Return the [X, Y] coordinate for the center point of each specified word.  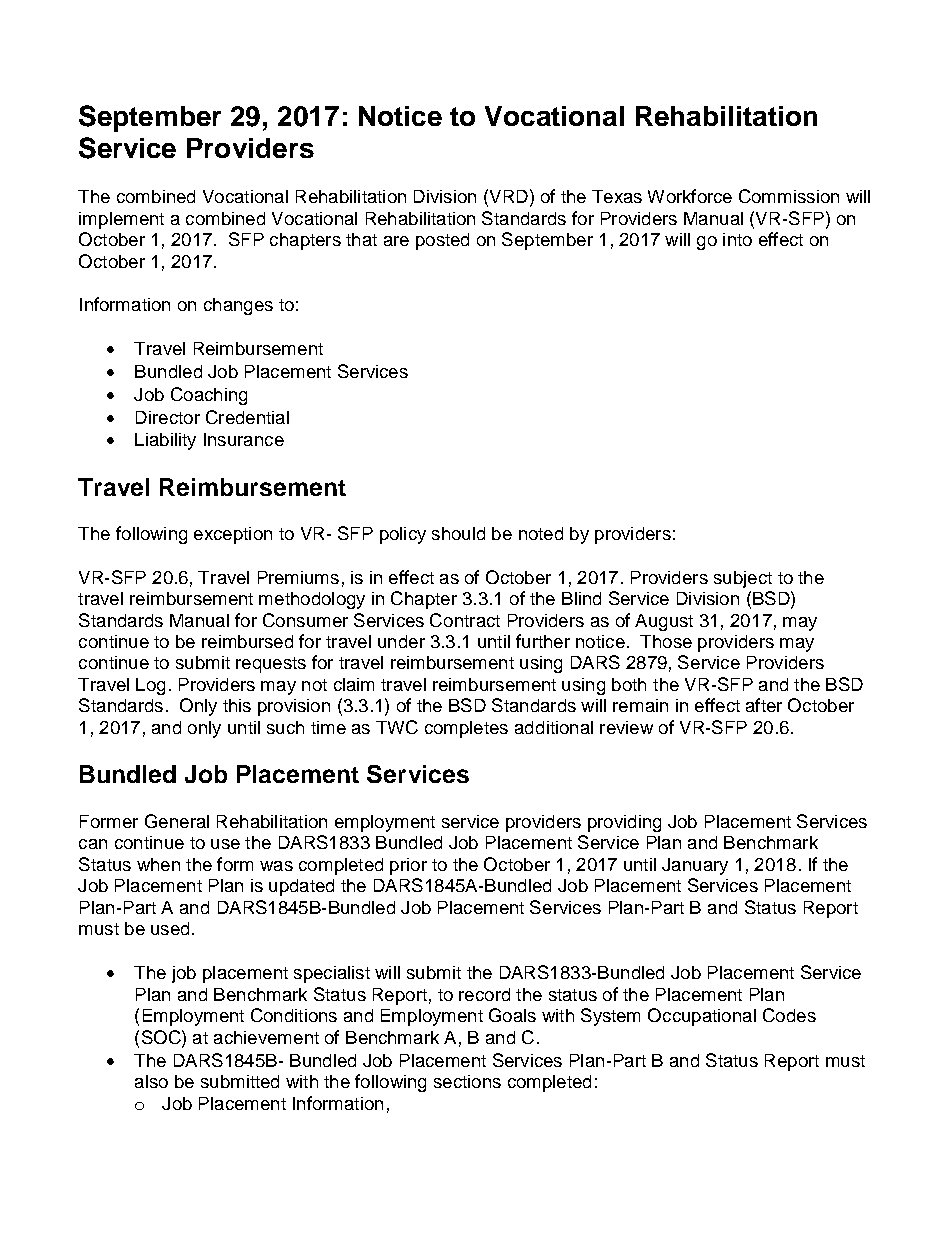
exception [233, 535]
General [177, 821]
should [458, 533]
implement [121, 220]
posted [442, 241]
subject [743, 579]
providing [624, 823]
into [737, 239]
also [151, 1081]
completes [466, 729]
